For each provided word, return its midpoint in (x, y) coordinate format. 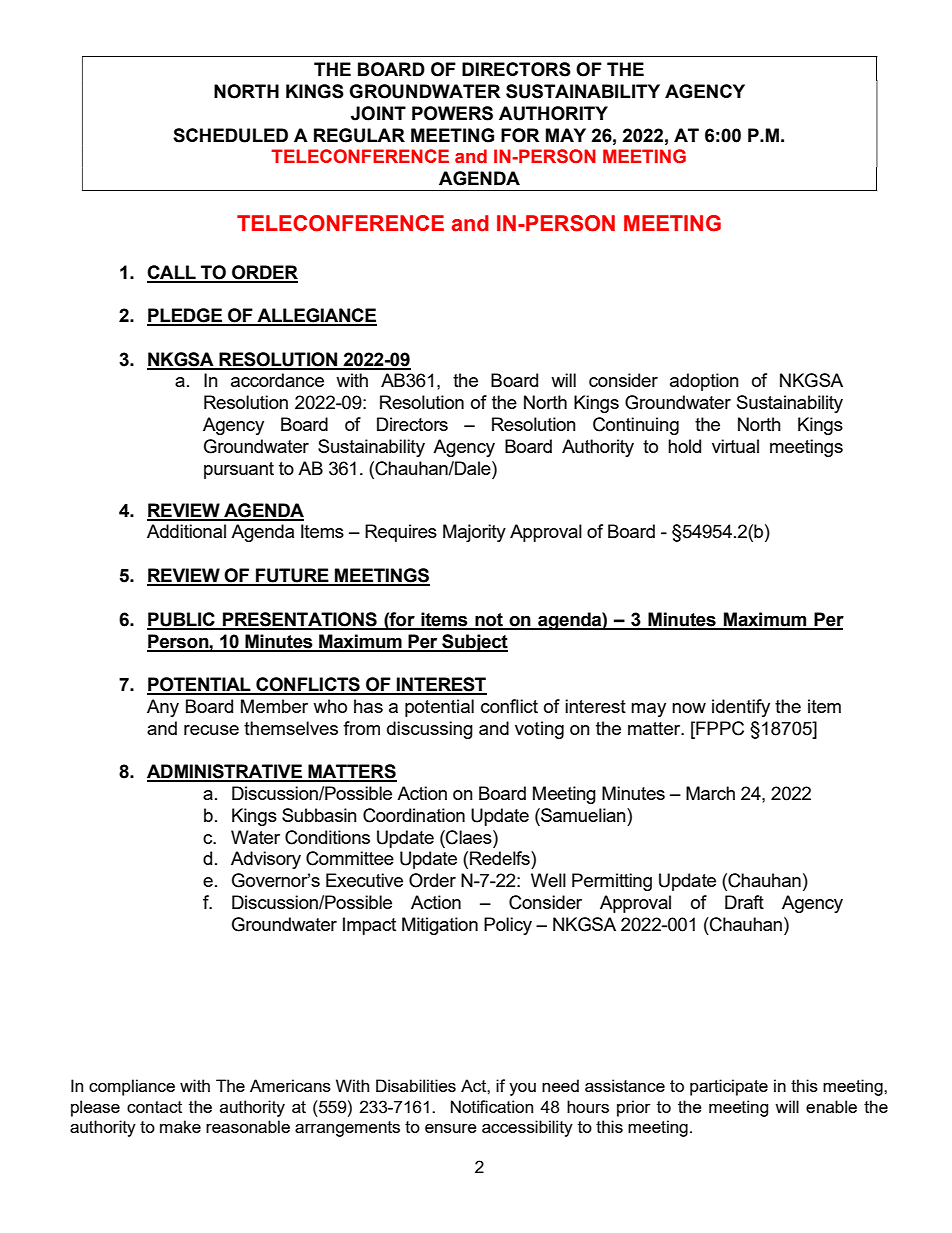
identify (741, 708)
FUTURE (292, 576)
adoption (704, 382)
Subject (474, 643)
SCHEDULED (230, 135)
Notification (492, 1106)
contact (154, 1107)
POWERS (452, 113)
